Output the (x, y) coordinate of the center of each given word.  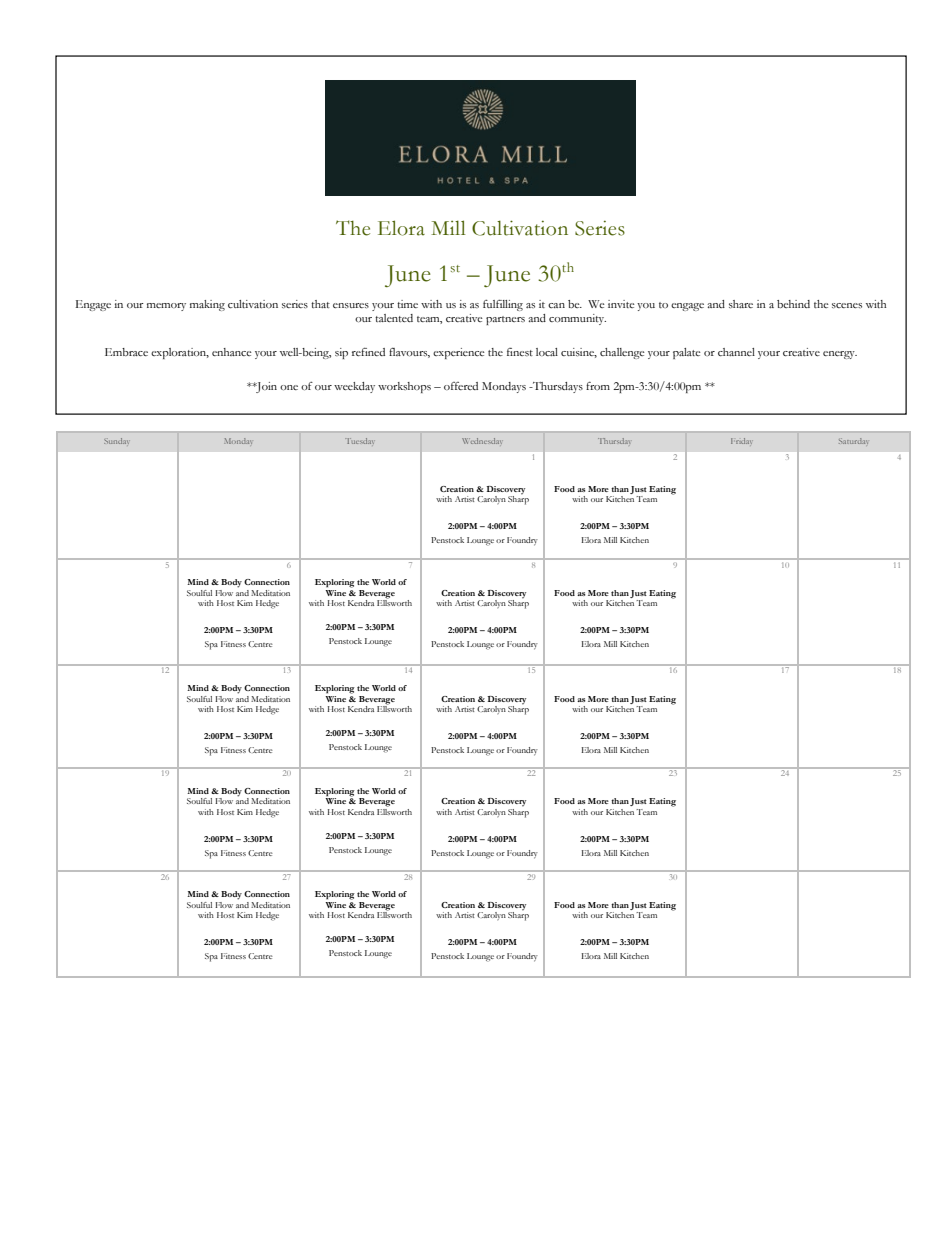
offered (461, 386)
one (289, 387)
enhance (232, 352)
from (598, 386)
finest (520, 352)
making (207, 305)
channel (736, 352)
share (741, 304)
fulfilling (503, 305)
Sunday (117, 441)
